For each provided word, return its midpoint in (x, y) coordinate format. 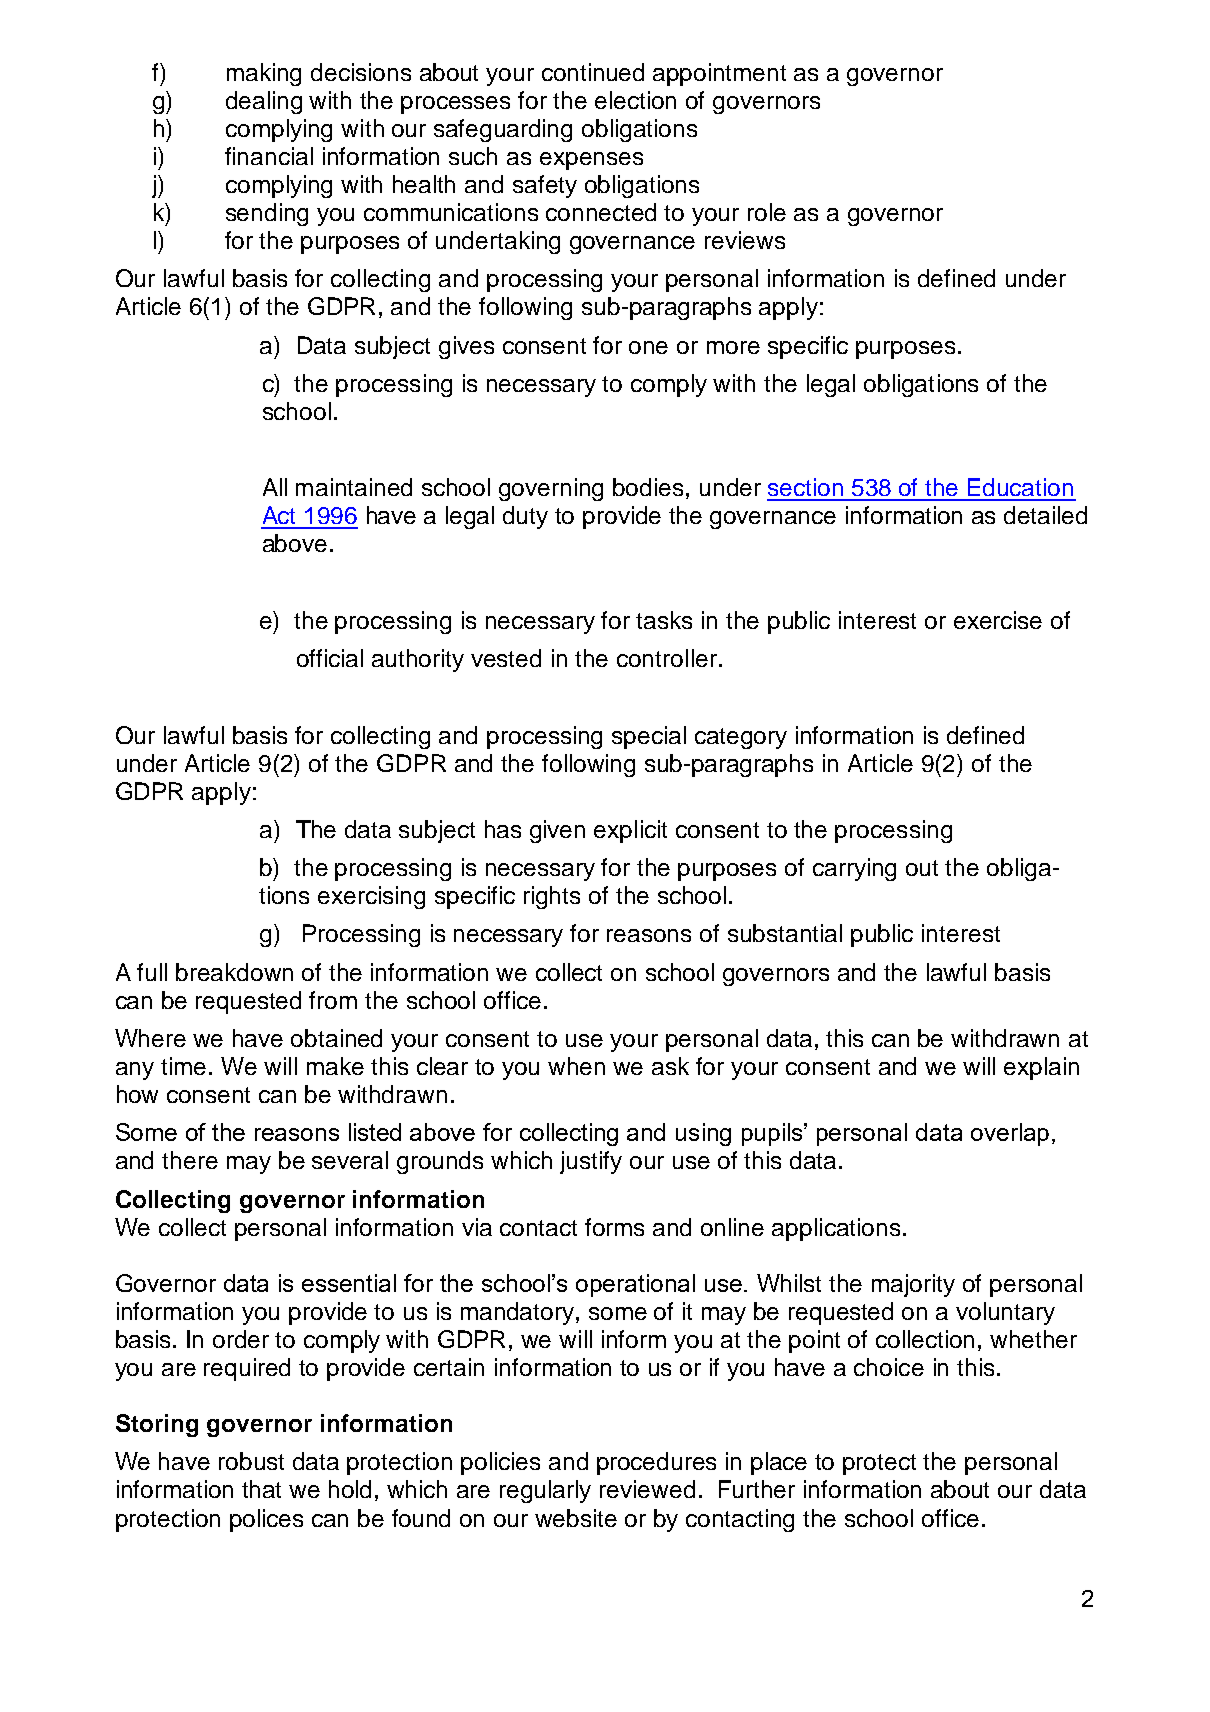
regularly (545, 1491)
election (635, 100)
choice (889, 1367)
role (767, 212)
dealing (264, 102)
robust (251, 1461)
